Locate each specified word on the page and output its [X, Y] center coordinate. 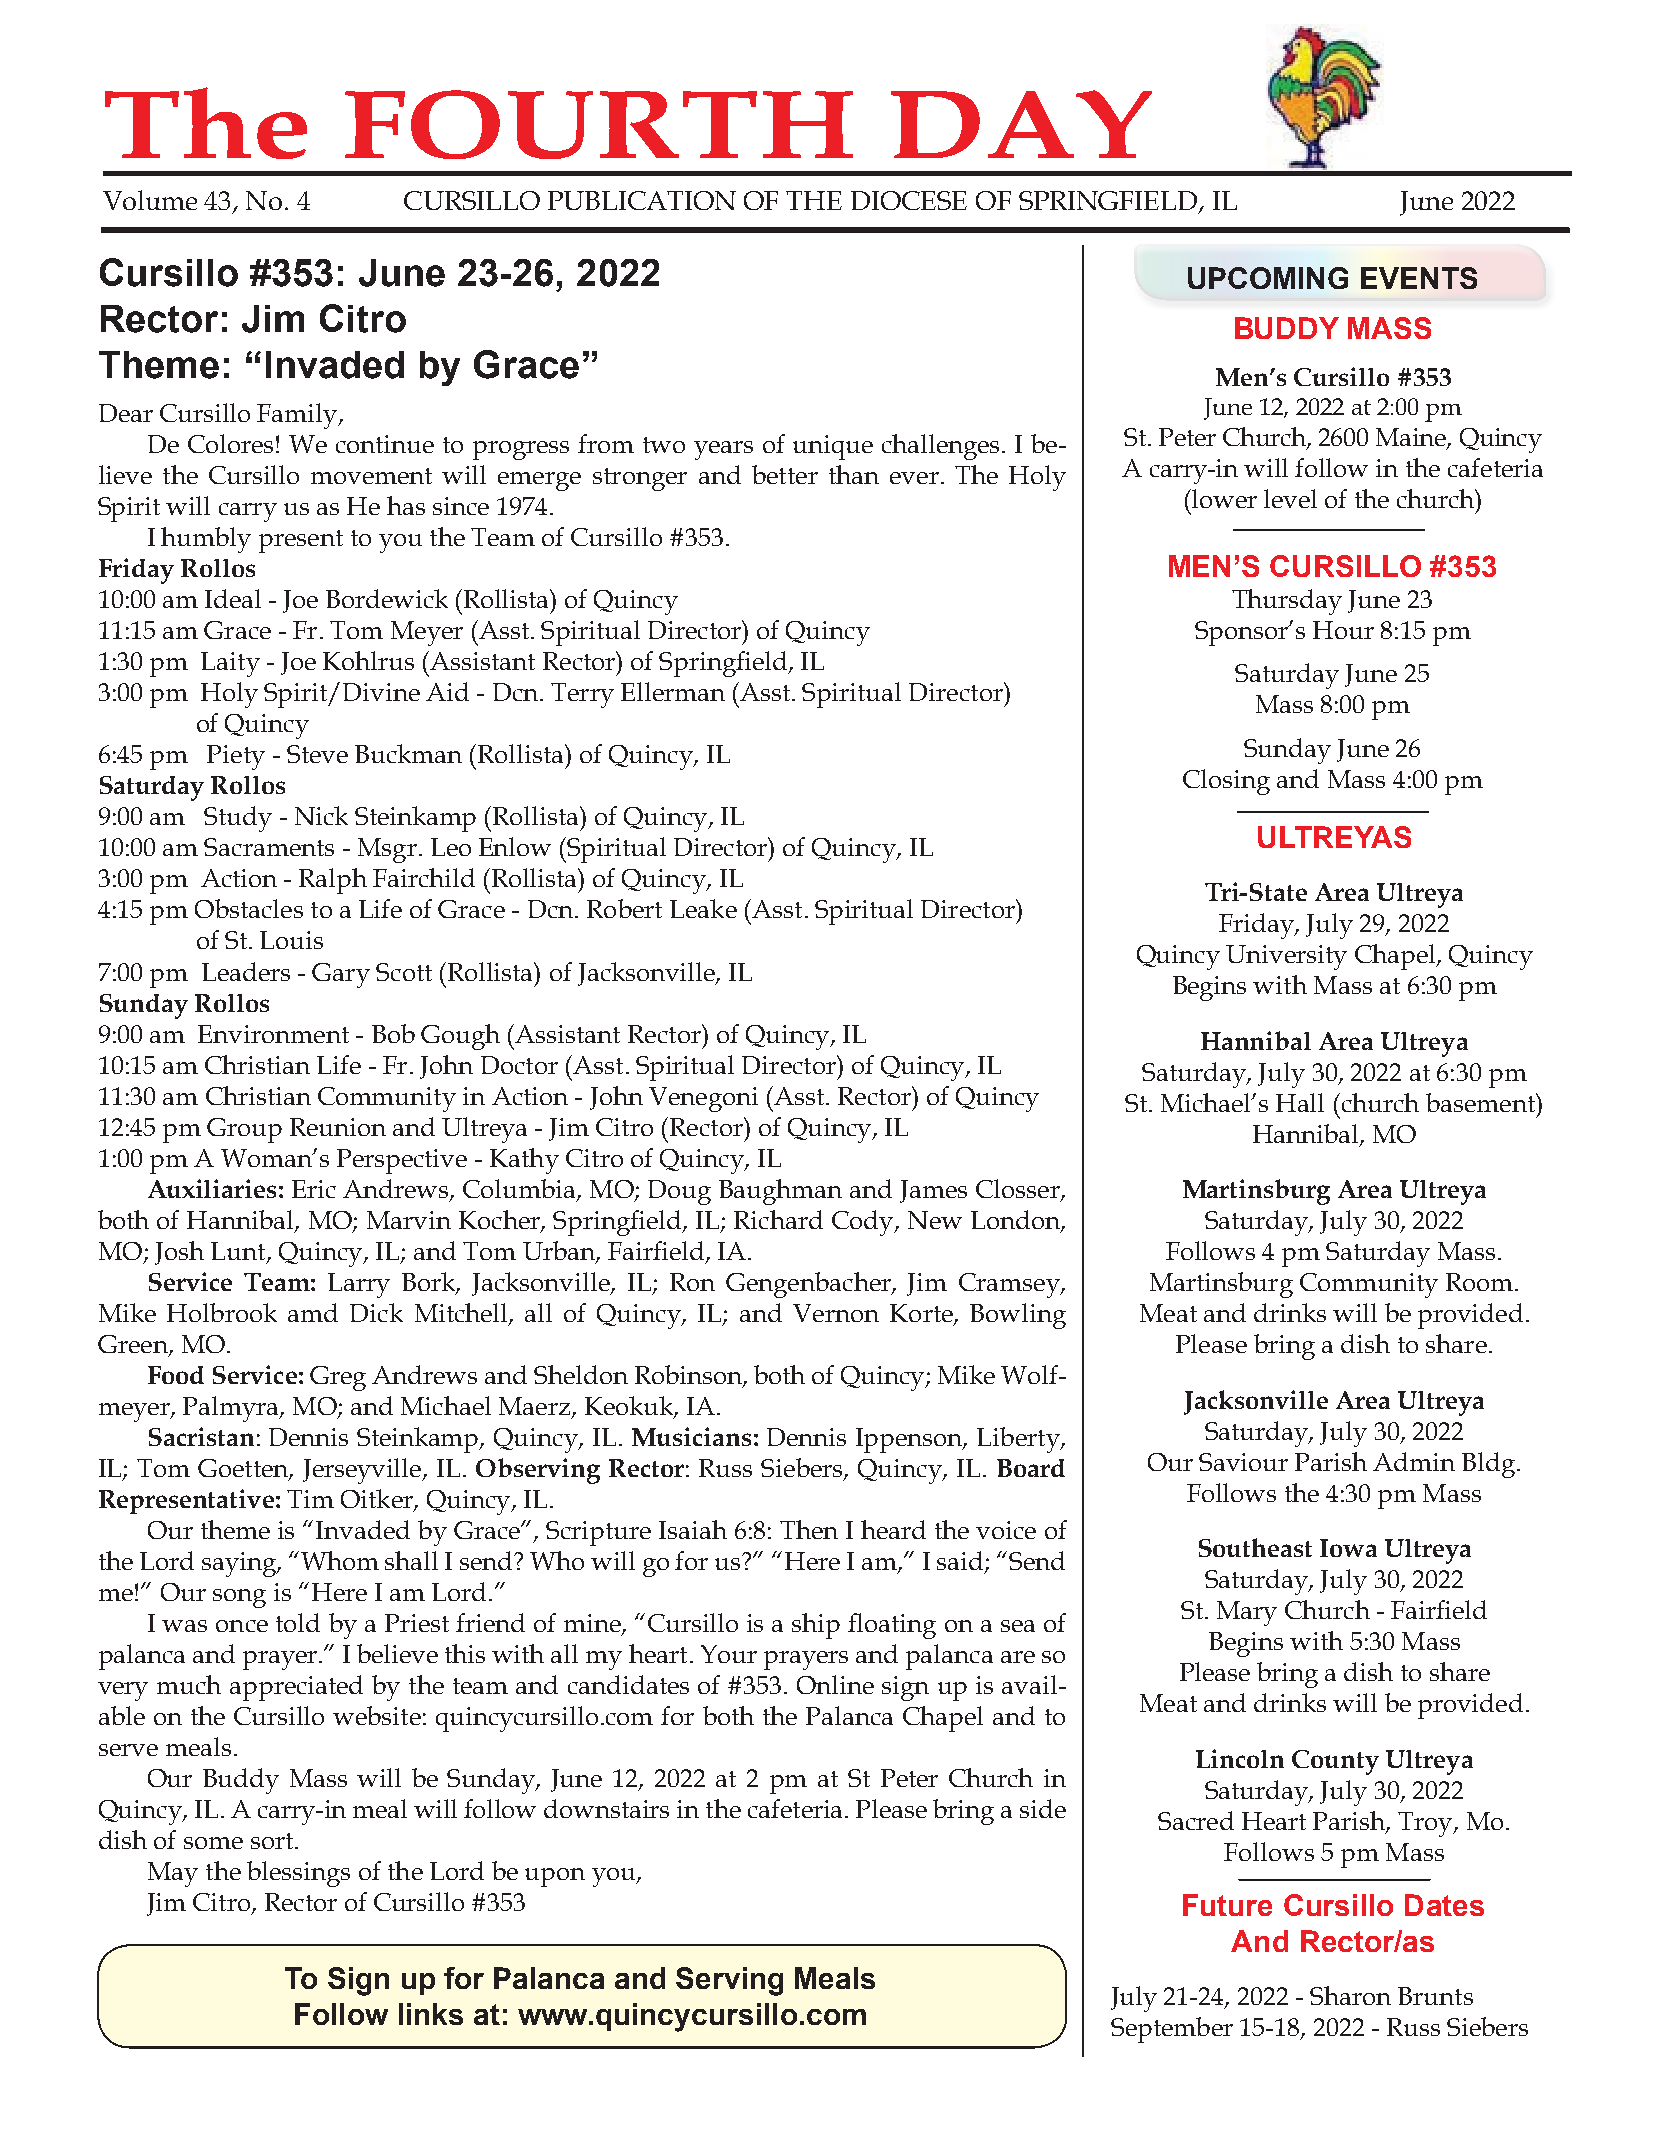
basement [1481, 1102]
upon [555, 1877]
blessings [298, 1874]
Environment [273, 1034]
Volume [150, 200]
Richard [778, 1219]
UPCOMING [1268, 278]
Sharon [1350, 1995]
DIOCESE [909, 200]
